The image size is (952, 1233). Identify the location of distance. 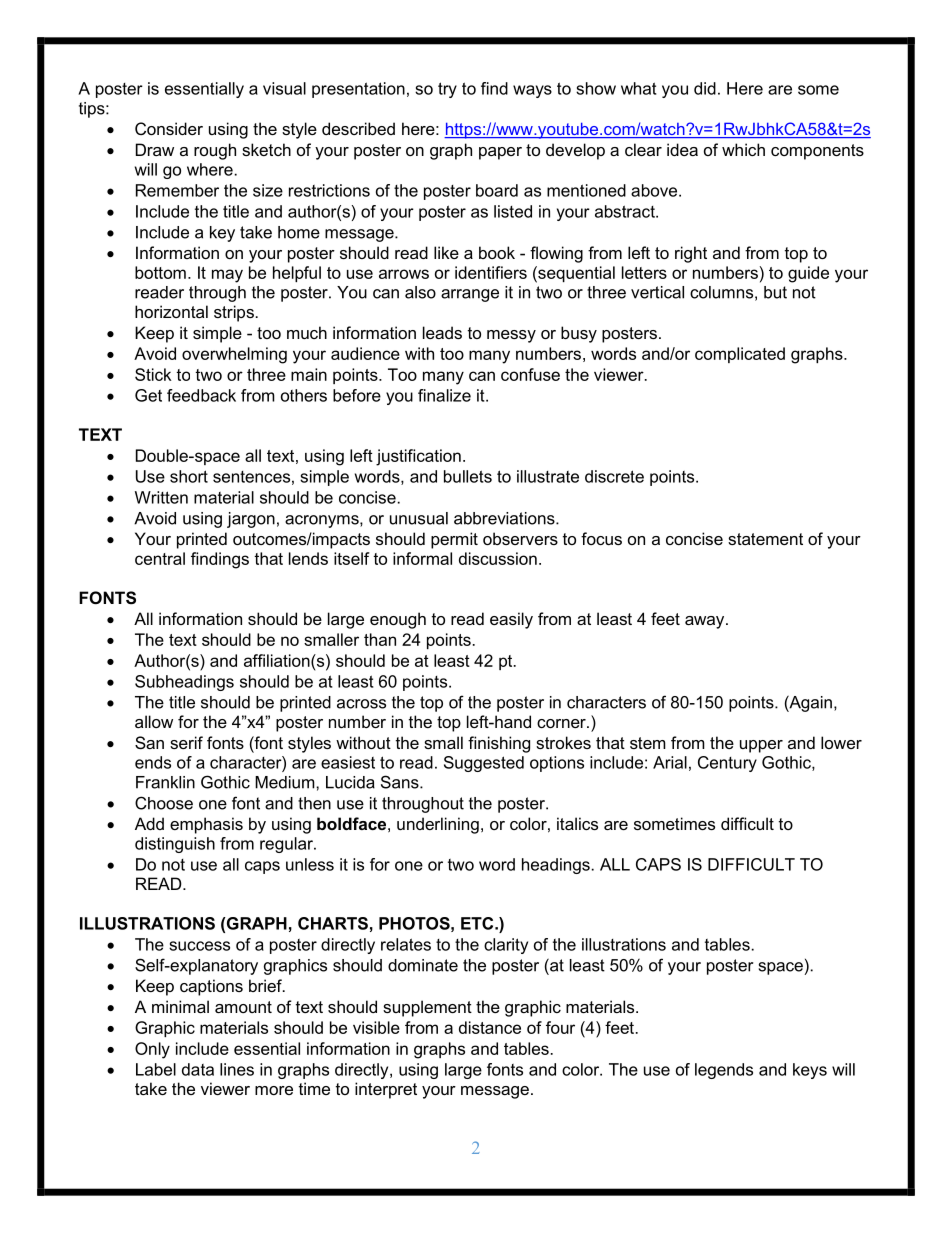
(490, 1027).
